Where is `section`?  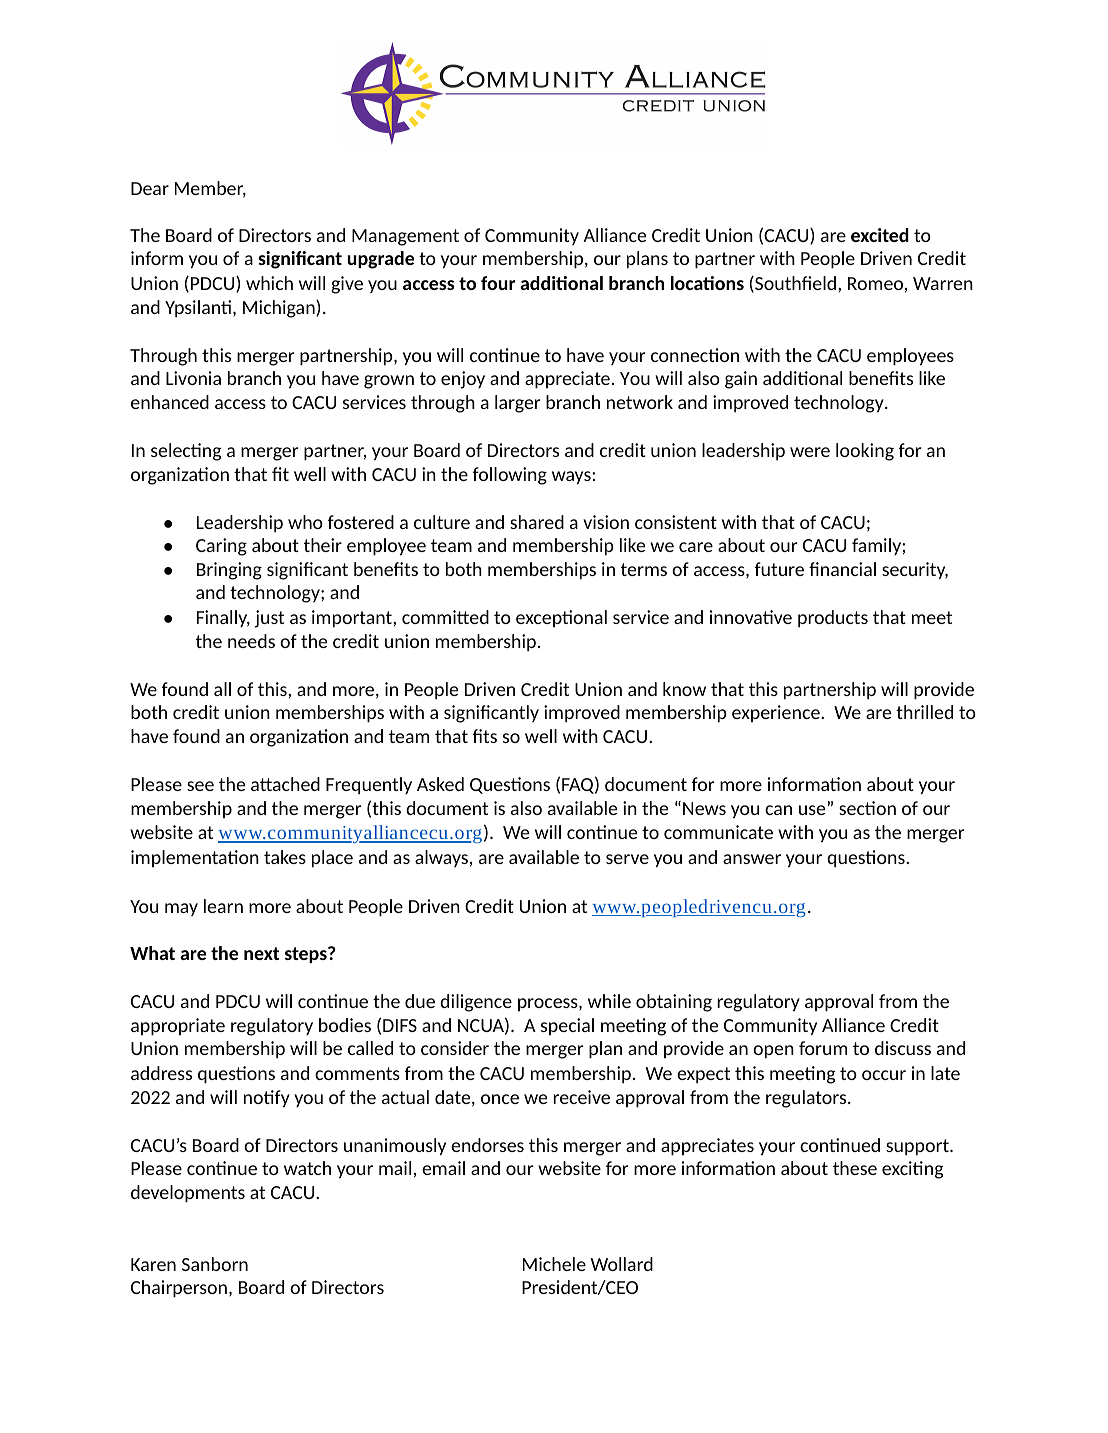
section is located at coordinates (867, 808).
